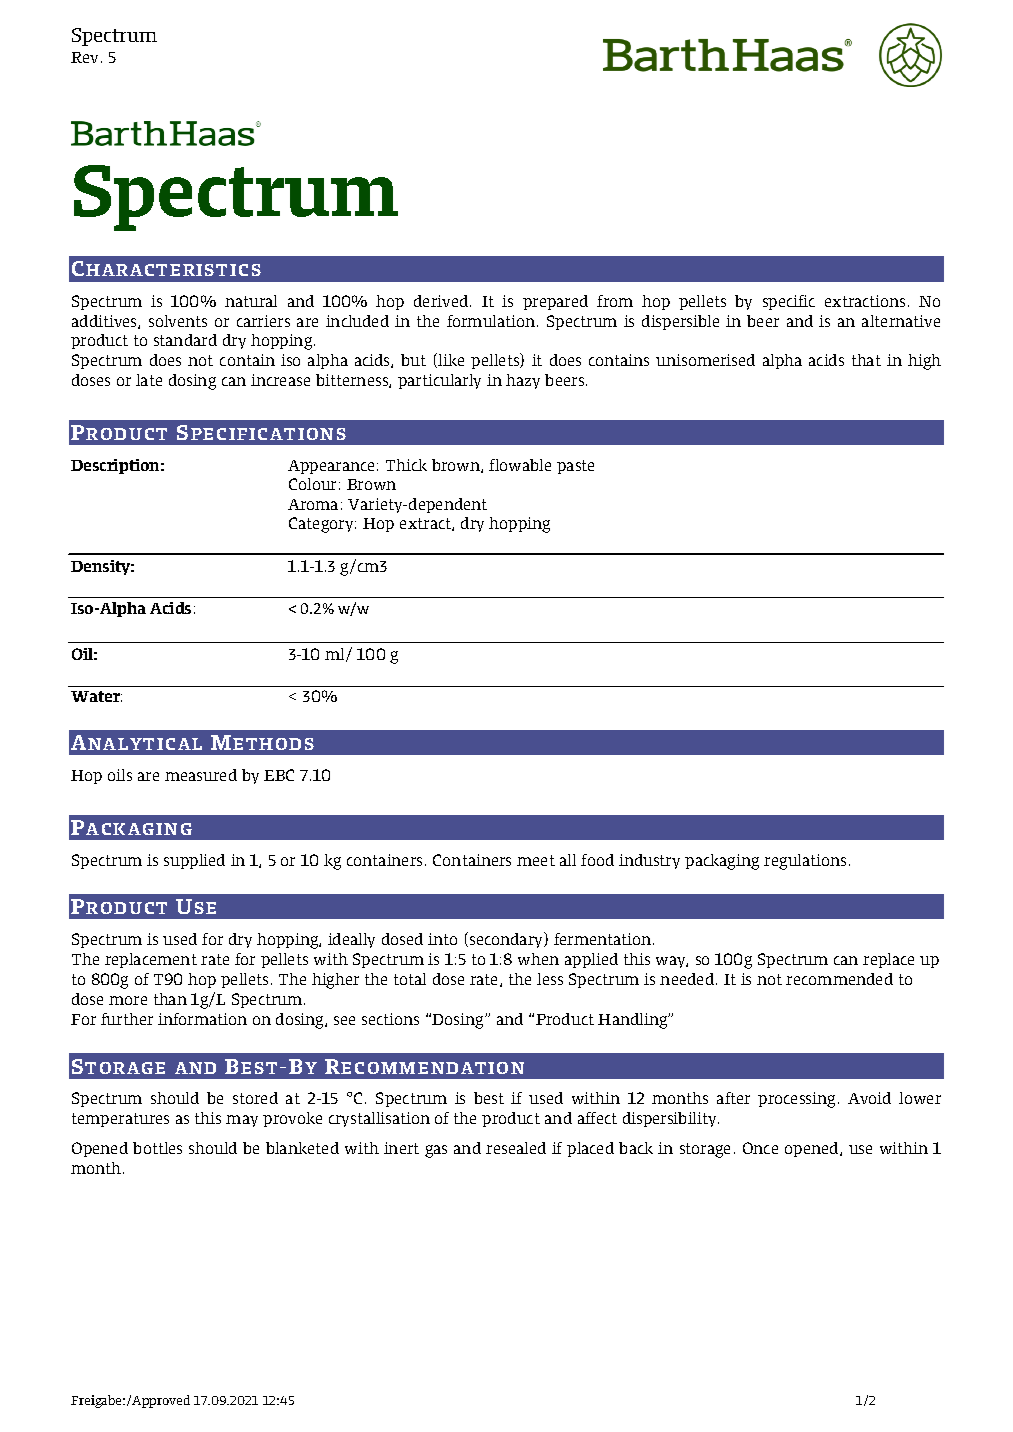  What do you see at coordinates (201, 775) in the image?
I see `measured` at bounding box center [201, 775].
